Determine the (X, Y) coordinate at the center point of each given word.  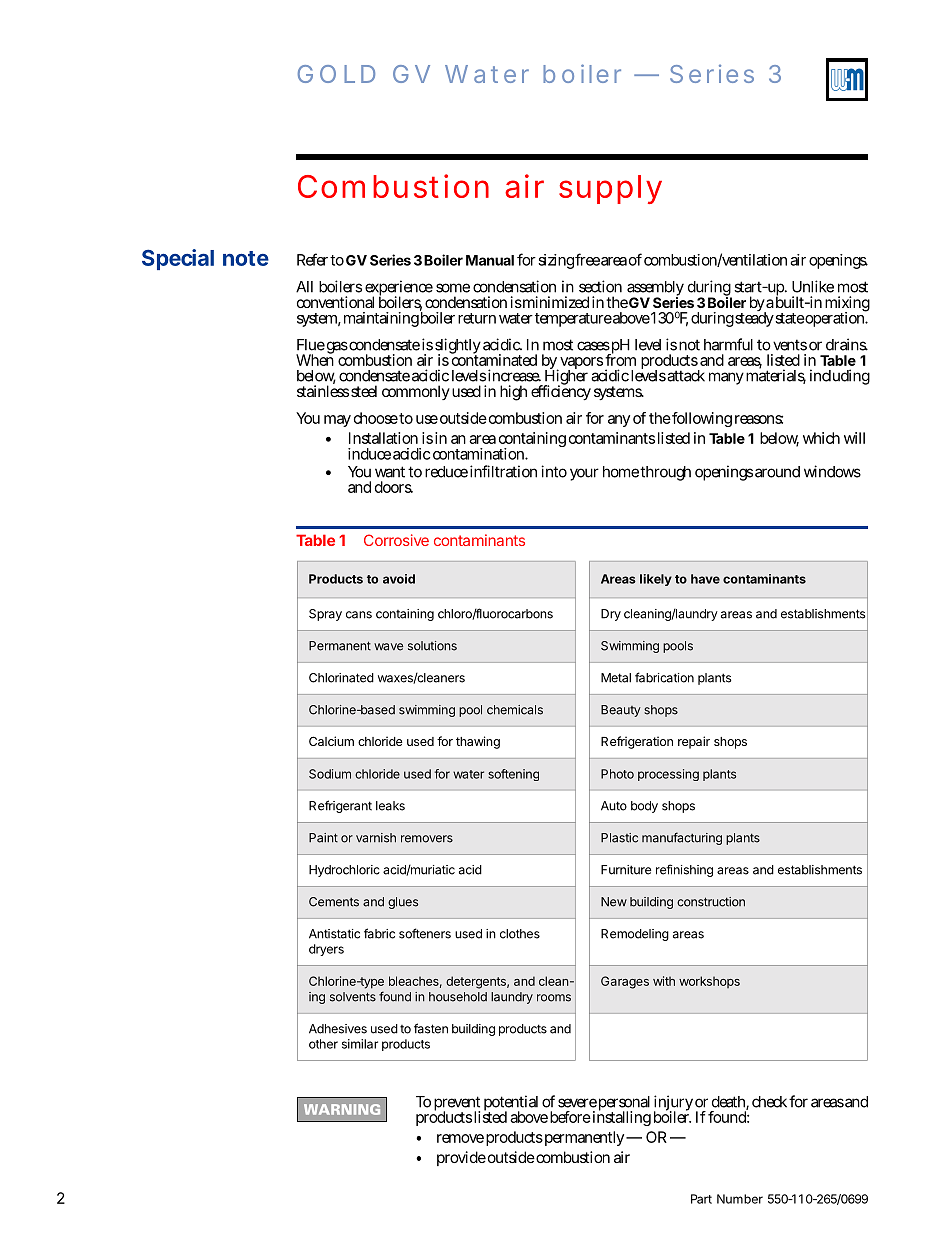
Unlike (813, 286)
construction (711, 902)
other (323, 1044)
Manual (490, 260)
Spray (325, 615)
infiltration (503, 471)
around (777, 472)
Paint (323, 838)
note (246, 258)
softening (513, 775)
